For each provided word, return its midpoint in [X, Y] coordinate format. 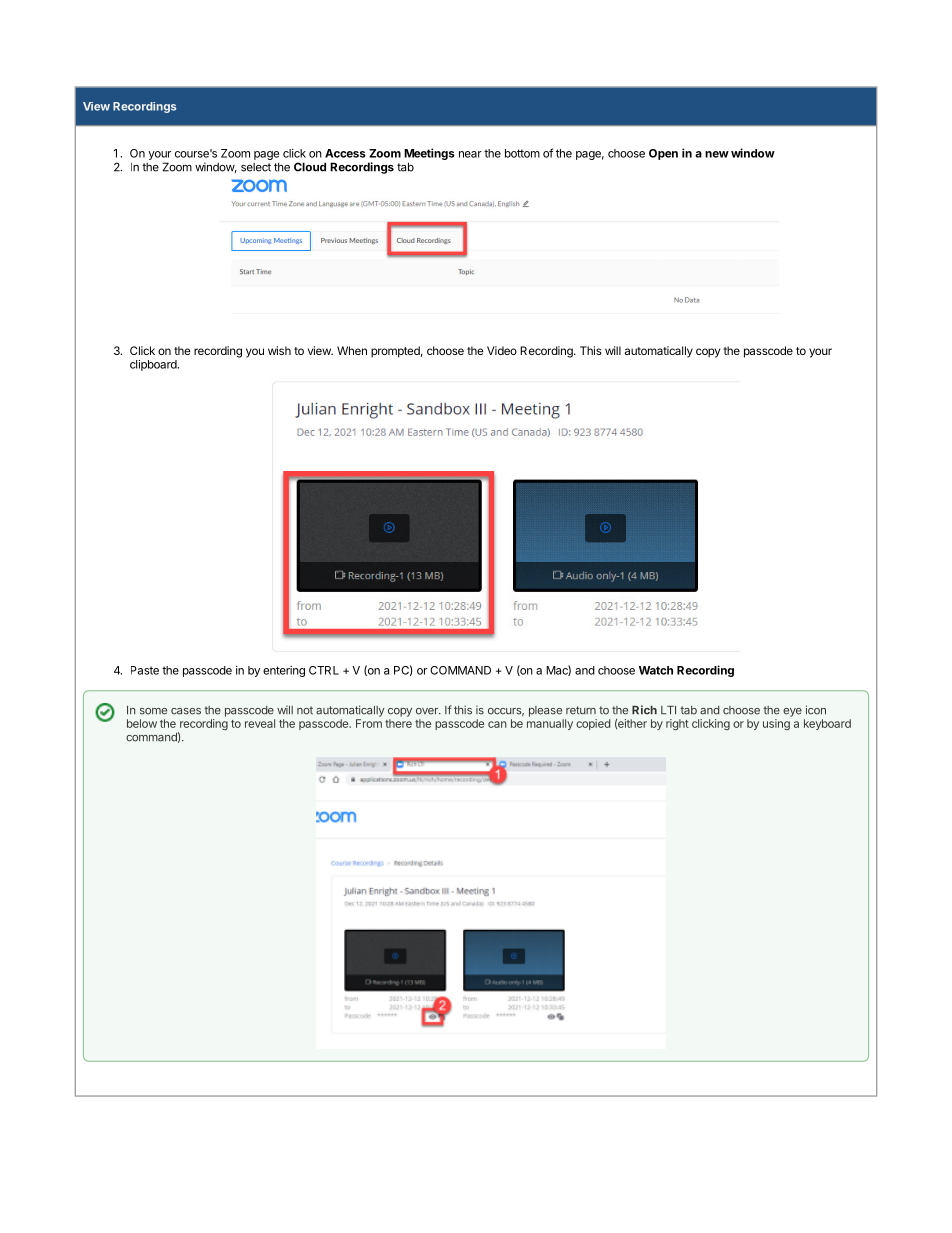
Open [663, 154]
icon [816, 710]
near [470, 154]
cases [186, 711]
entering [284, 671]
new [717, 154]
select [256, 167]
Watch [656, 670]
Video [502, 350]
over [428, 711]
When [352, 350]
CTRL [324, 670]
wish [279, 350]
